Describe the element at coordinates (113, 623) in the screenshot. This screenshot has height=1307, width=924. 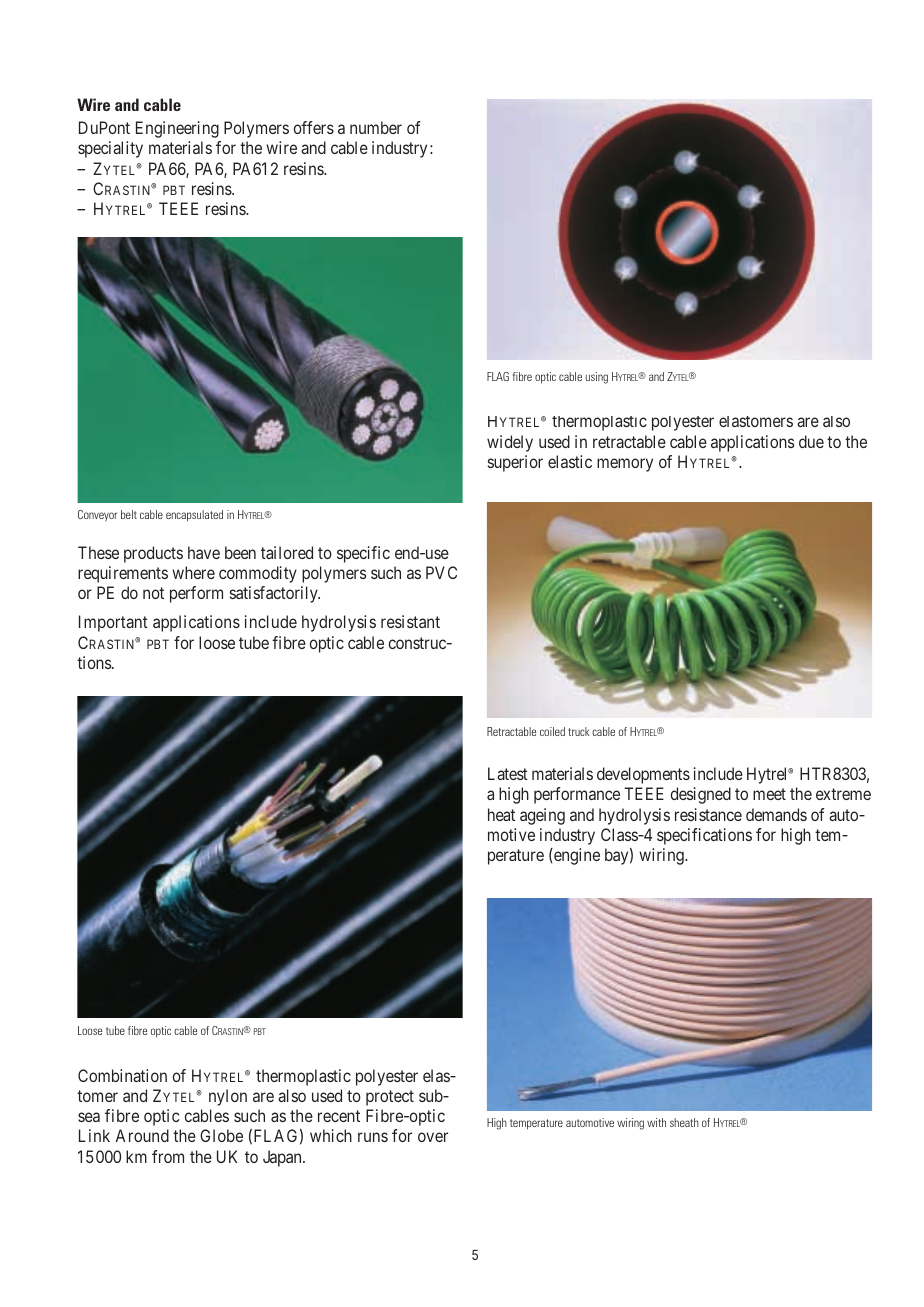
I see `Important` at that location.
